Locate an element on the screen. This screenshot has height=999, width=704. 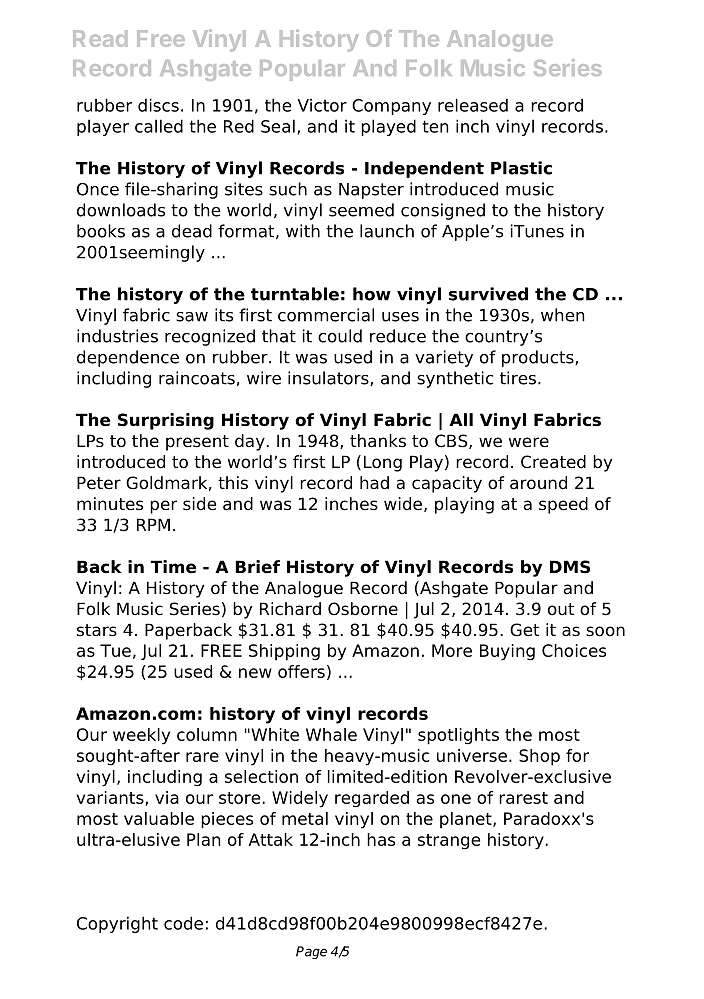
discs is located at coordinates (158, 105).
